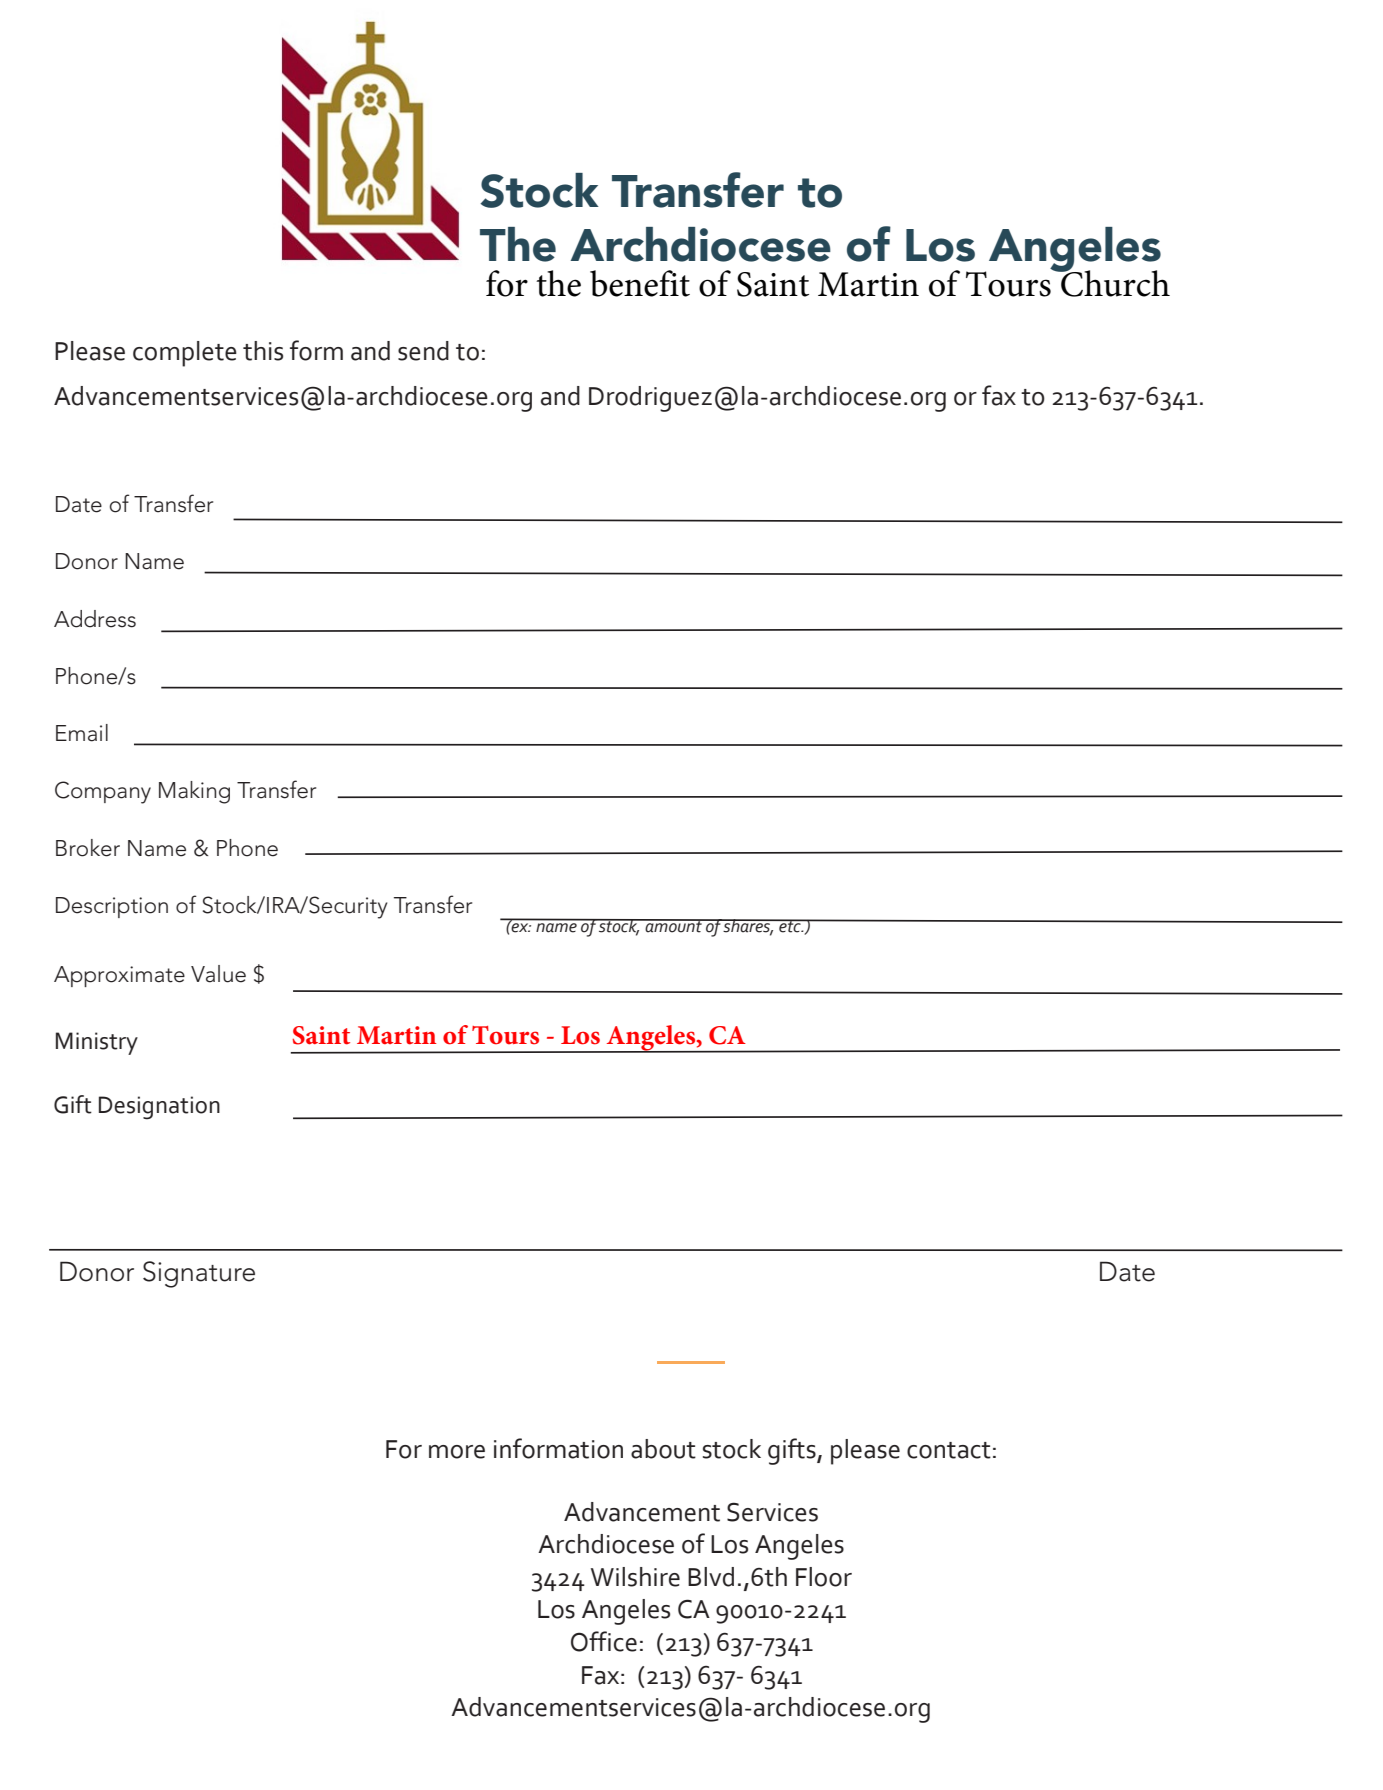 The width and height of the screenshot is (1383, 1790). I want to click on send, so click(423, 351).
